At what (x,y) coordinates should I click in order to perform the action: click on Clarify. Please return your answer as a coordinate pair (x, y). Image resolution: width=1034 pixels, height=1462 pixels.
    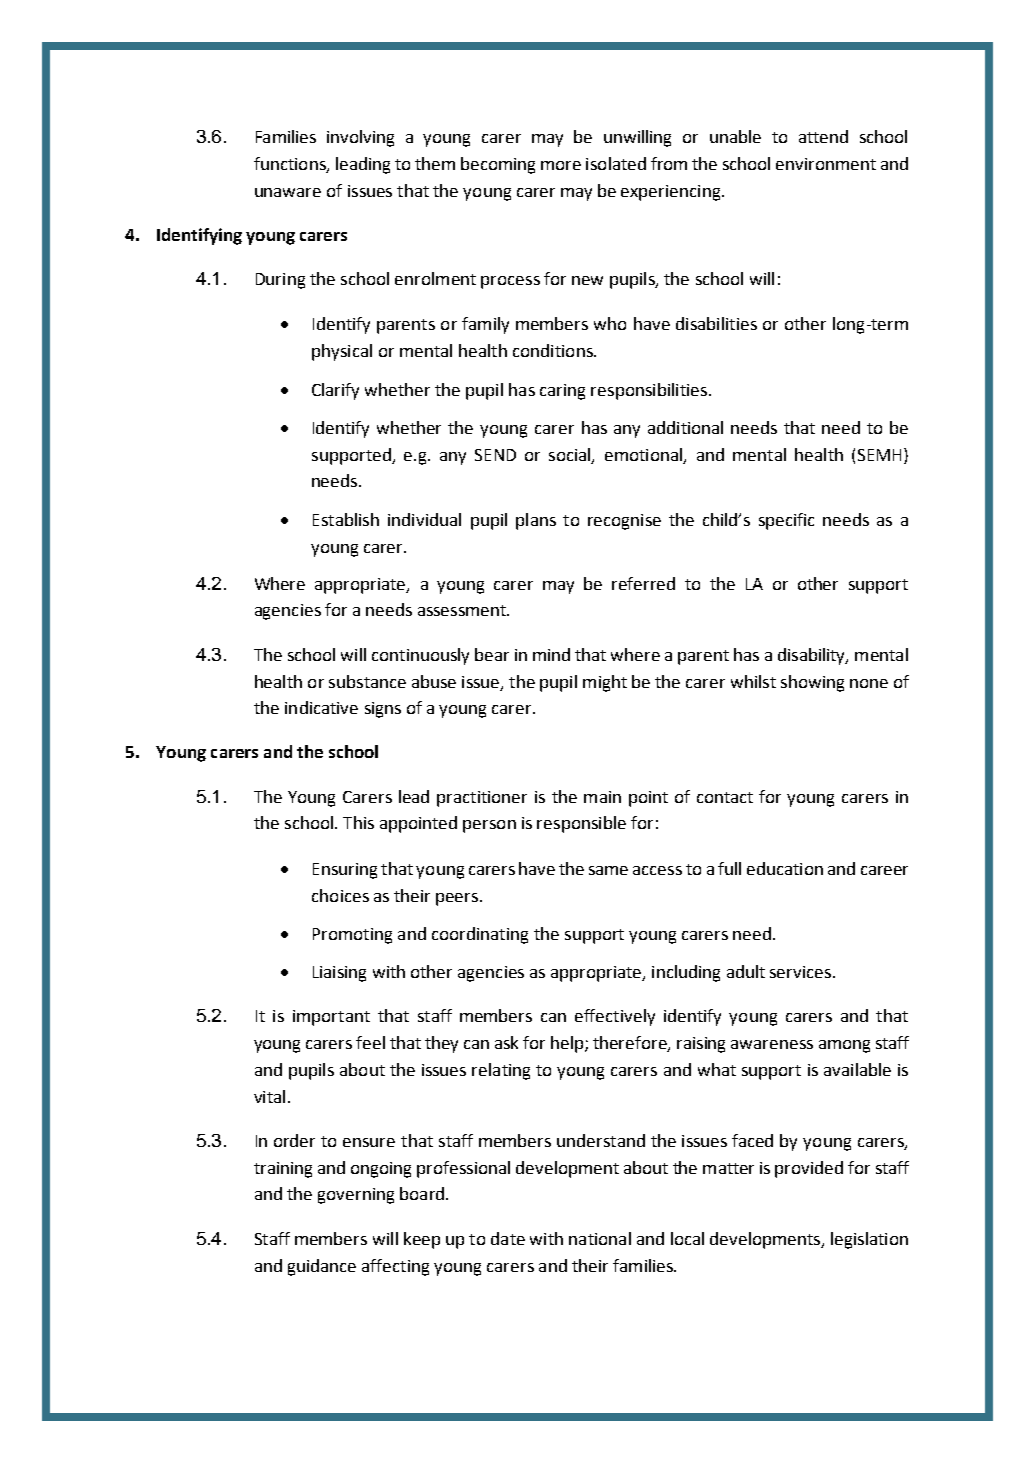
    Looking at the image, I should click on (335, 391).
